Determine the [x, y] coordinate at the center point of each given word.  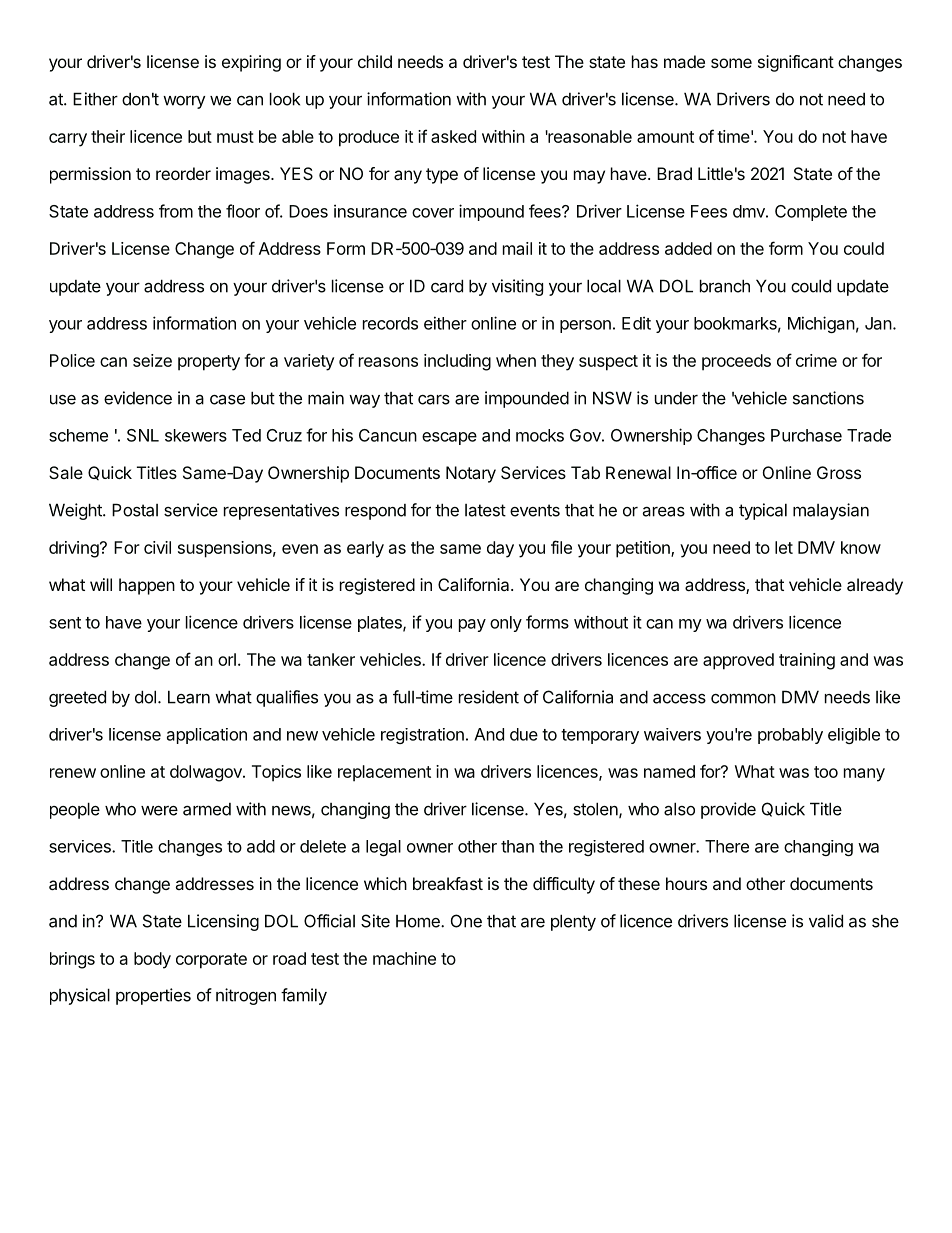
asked [453, 136]
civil [157, 547]
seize [152, 360]
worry [184, 102]
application [207, 736]
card [447, 286]
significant [796, 63]
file [561, 547]
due [524, 734]
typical [763, 511]
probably [790, 736]
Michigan [821, 324]
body [152, 960]
